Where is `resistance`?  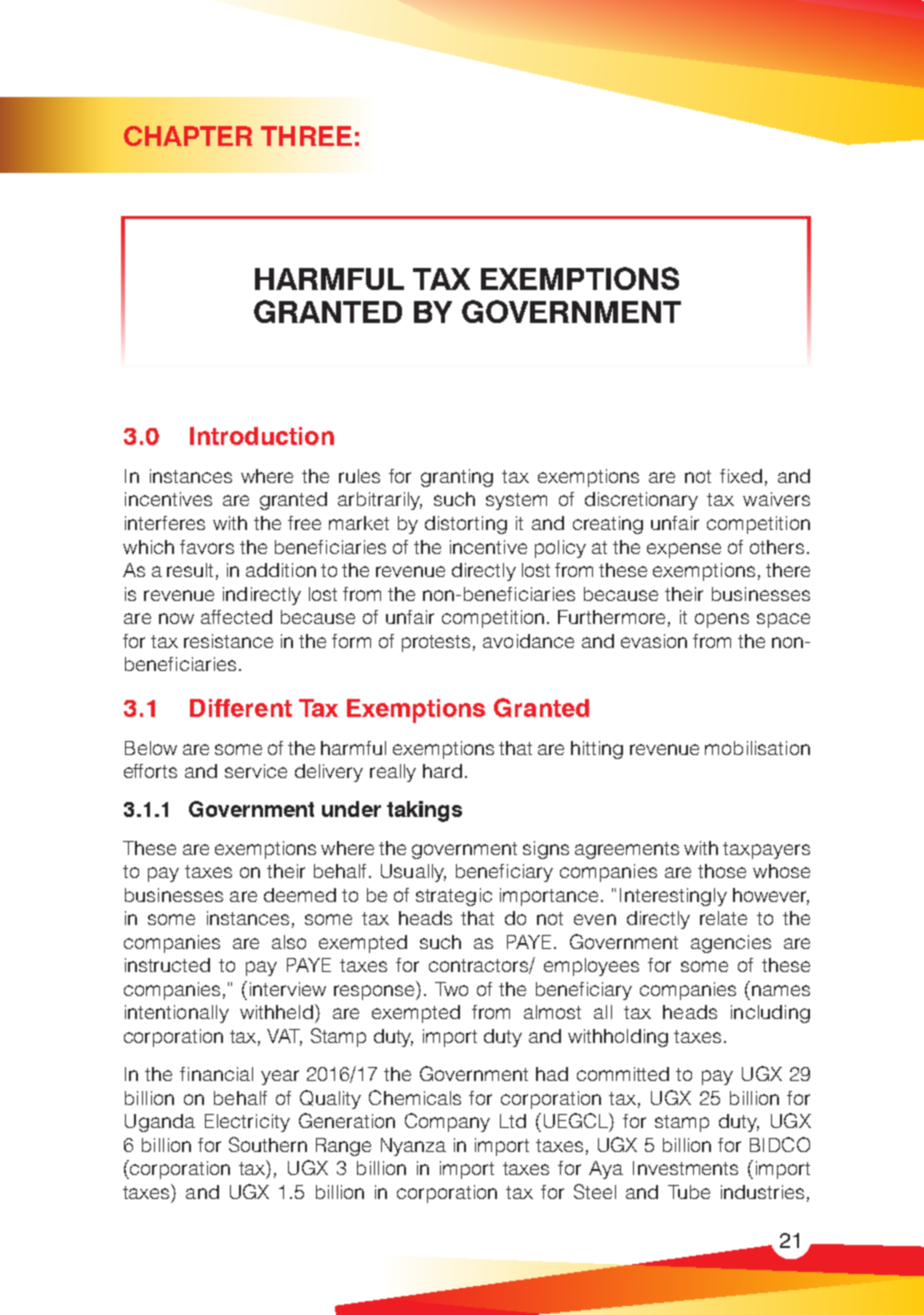
resistance is located at coordinates (228, 641).
